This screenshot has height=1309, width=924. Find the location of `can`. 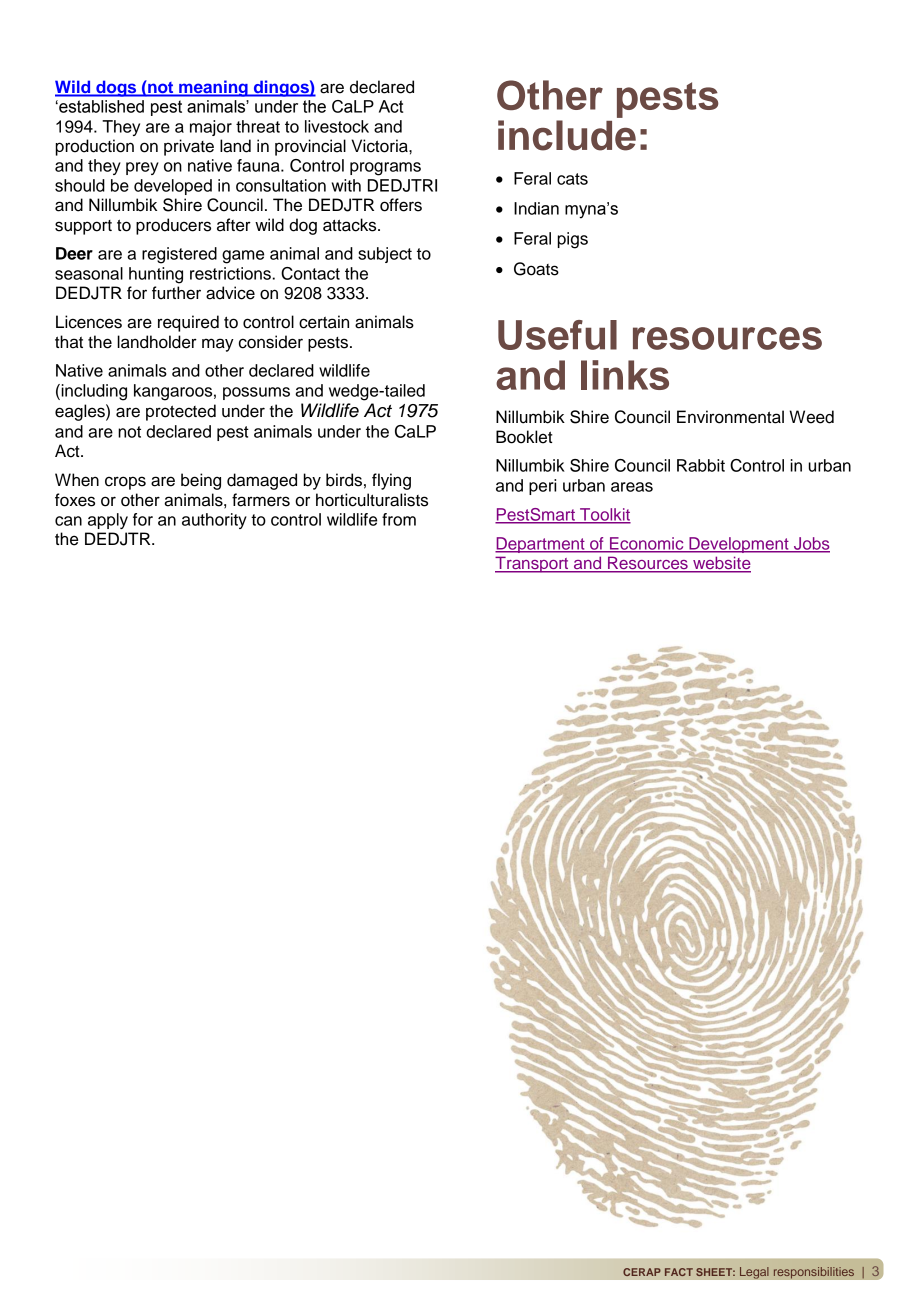

can is located at coordinates (68, 521).
